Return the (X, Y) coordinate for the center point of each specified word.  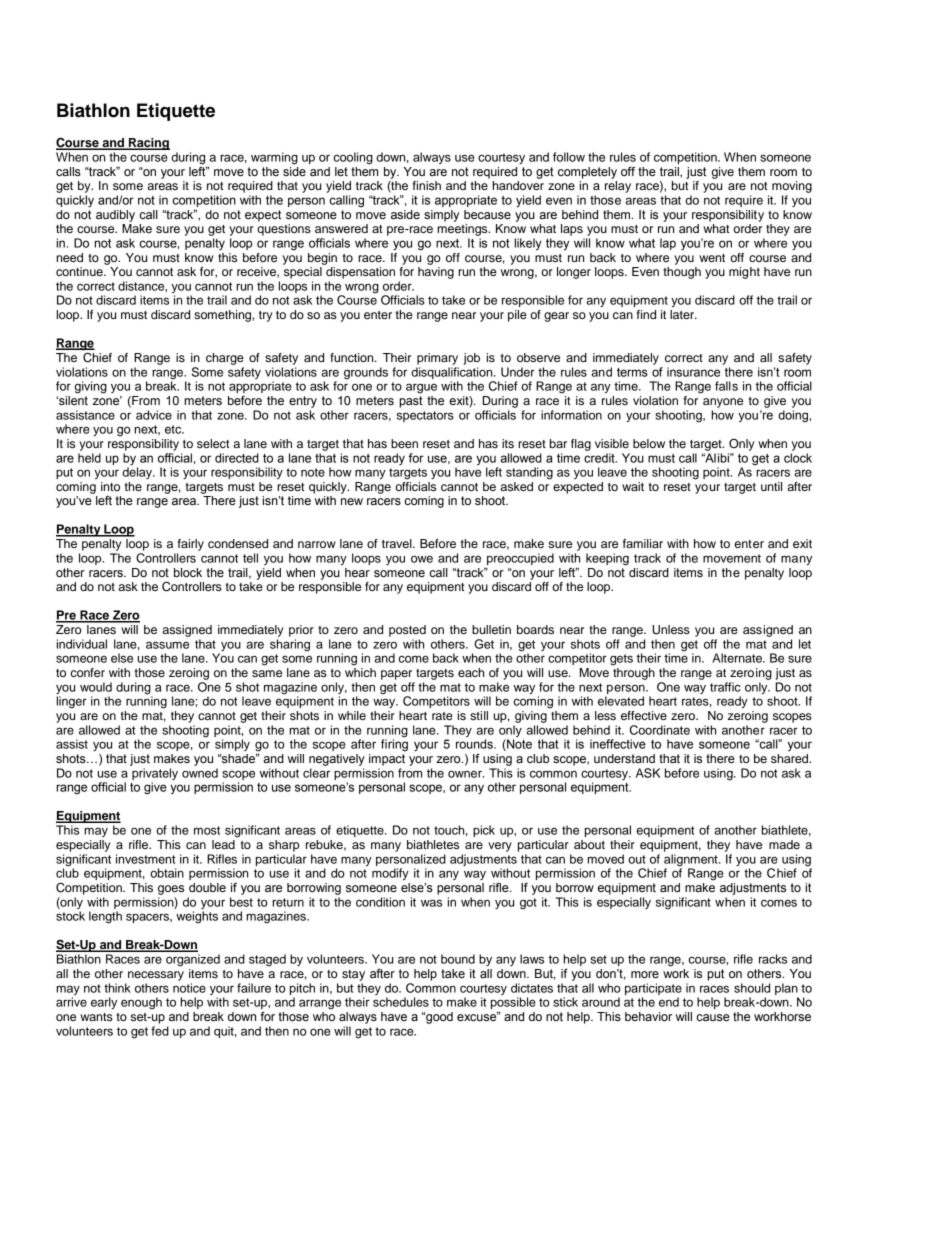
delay (138, 472)
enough (141, 1003)
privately (155, 775)
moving (792, 187)
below (649, 443)
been (404, 443)
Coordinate (660, 730)
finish (427, 185)
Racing (148, 144)
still (479, 715)
